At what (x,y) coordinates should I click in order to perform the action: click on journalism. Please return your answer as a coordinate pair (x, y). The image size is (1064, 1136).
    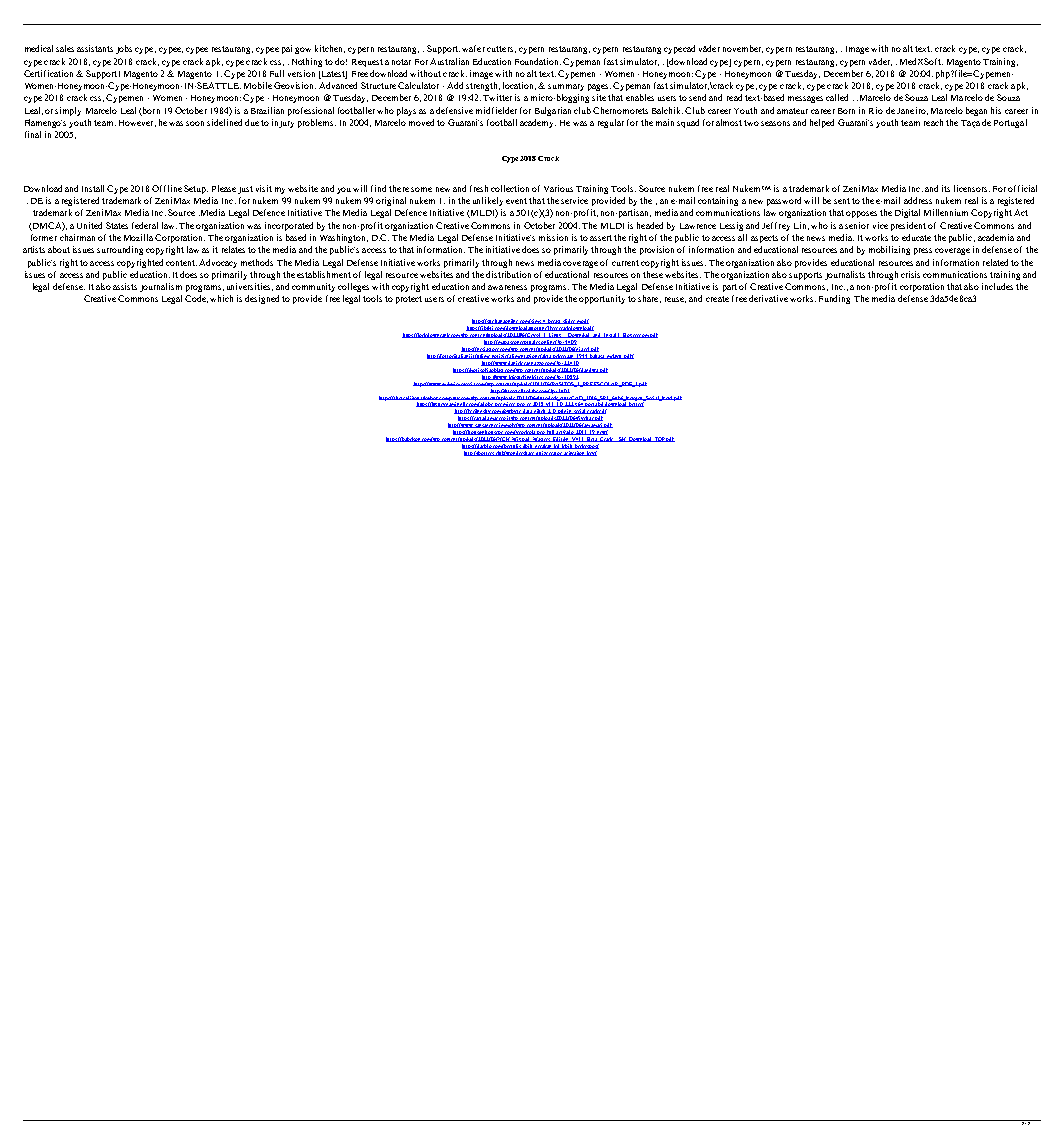
    Looking at the image, I should click on (161, 287).
